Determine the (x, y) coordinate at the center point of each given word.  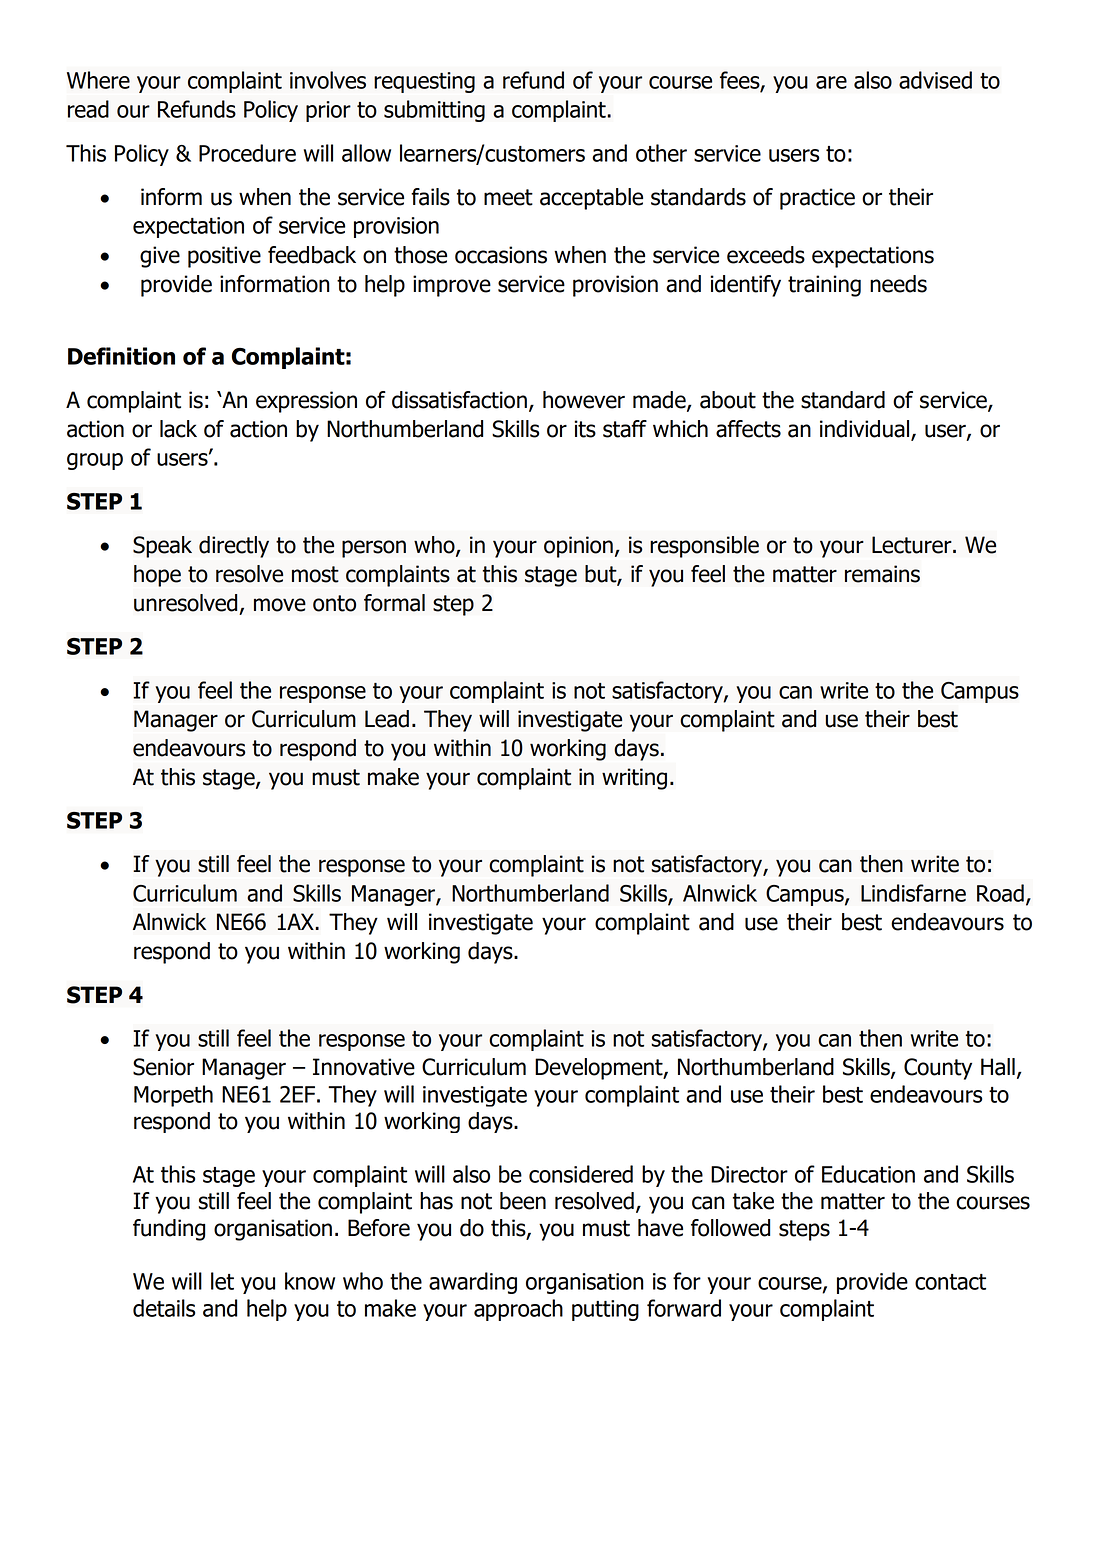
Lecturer (913, 545)
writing (634, 779)
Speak (162, 547)
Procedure (247, 153)
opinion (578, 547)
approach (518, 1310)
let (222, 1281)
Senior (163, 1067)
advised (935, 80)
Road (1000, 893)
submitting (434, 111)
